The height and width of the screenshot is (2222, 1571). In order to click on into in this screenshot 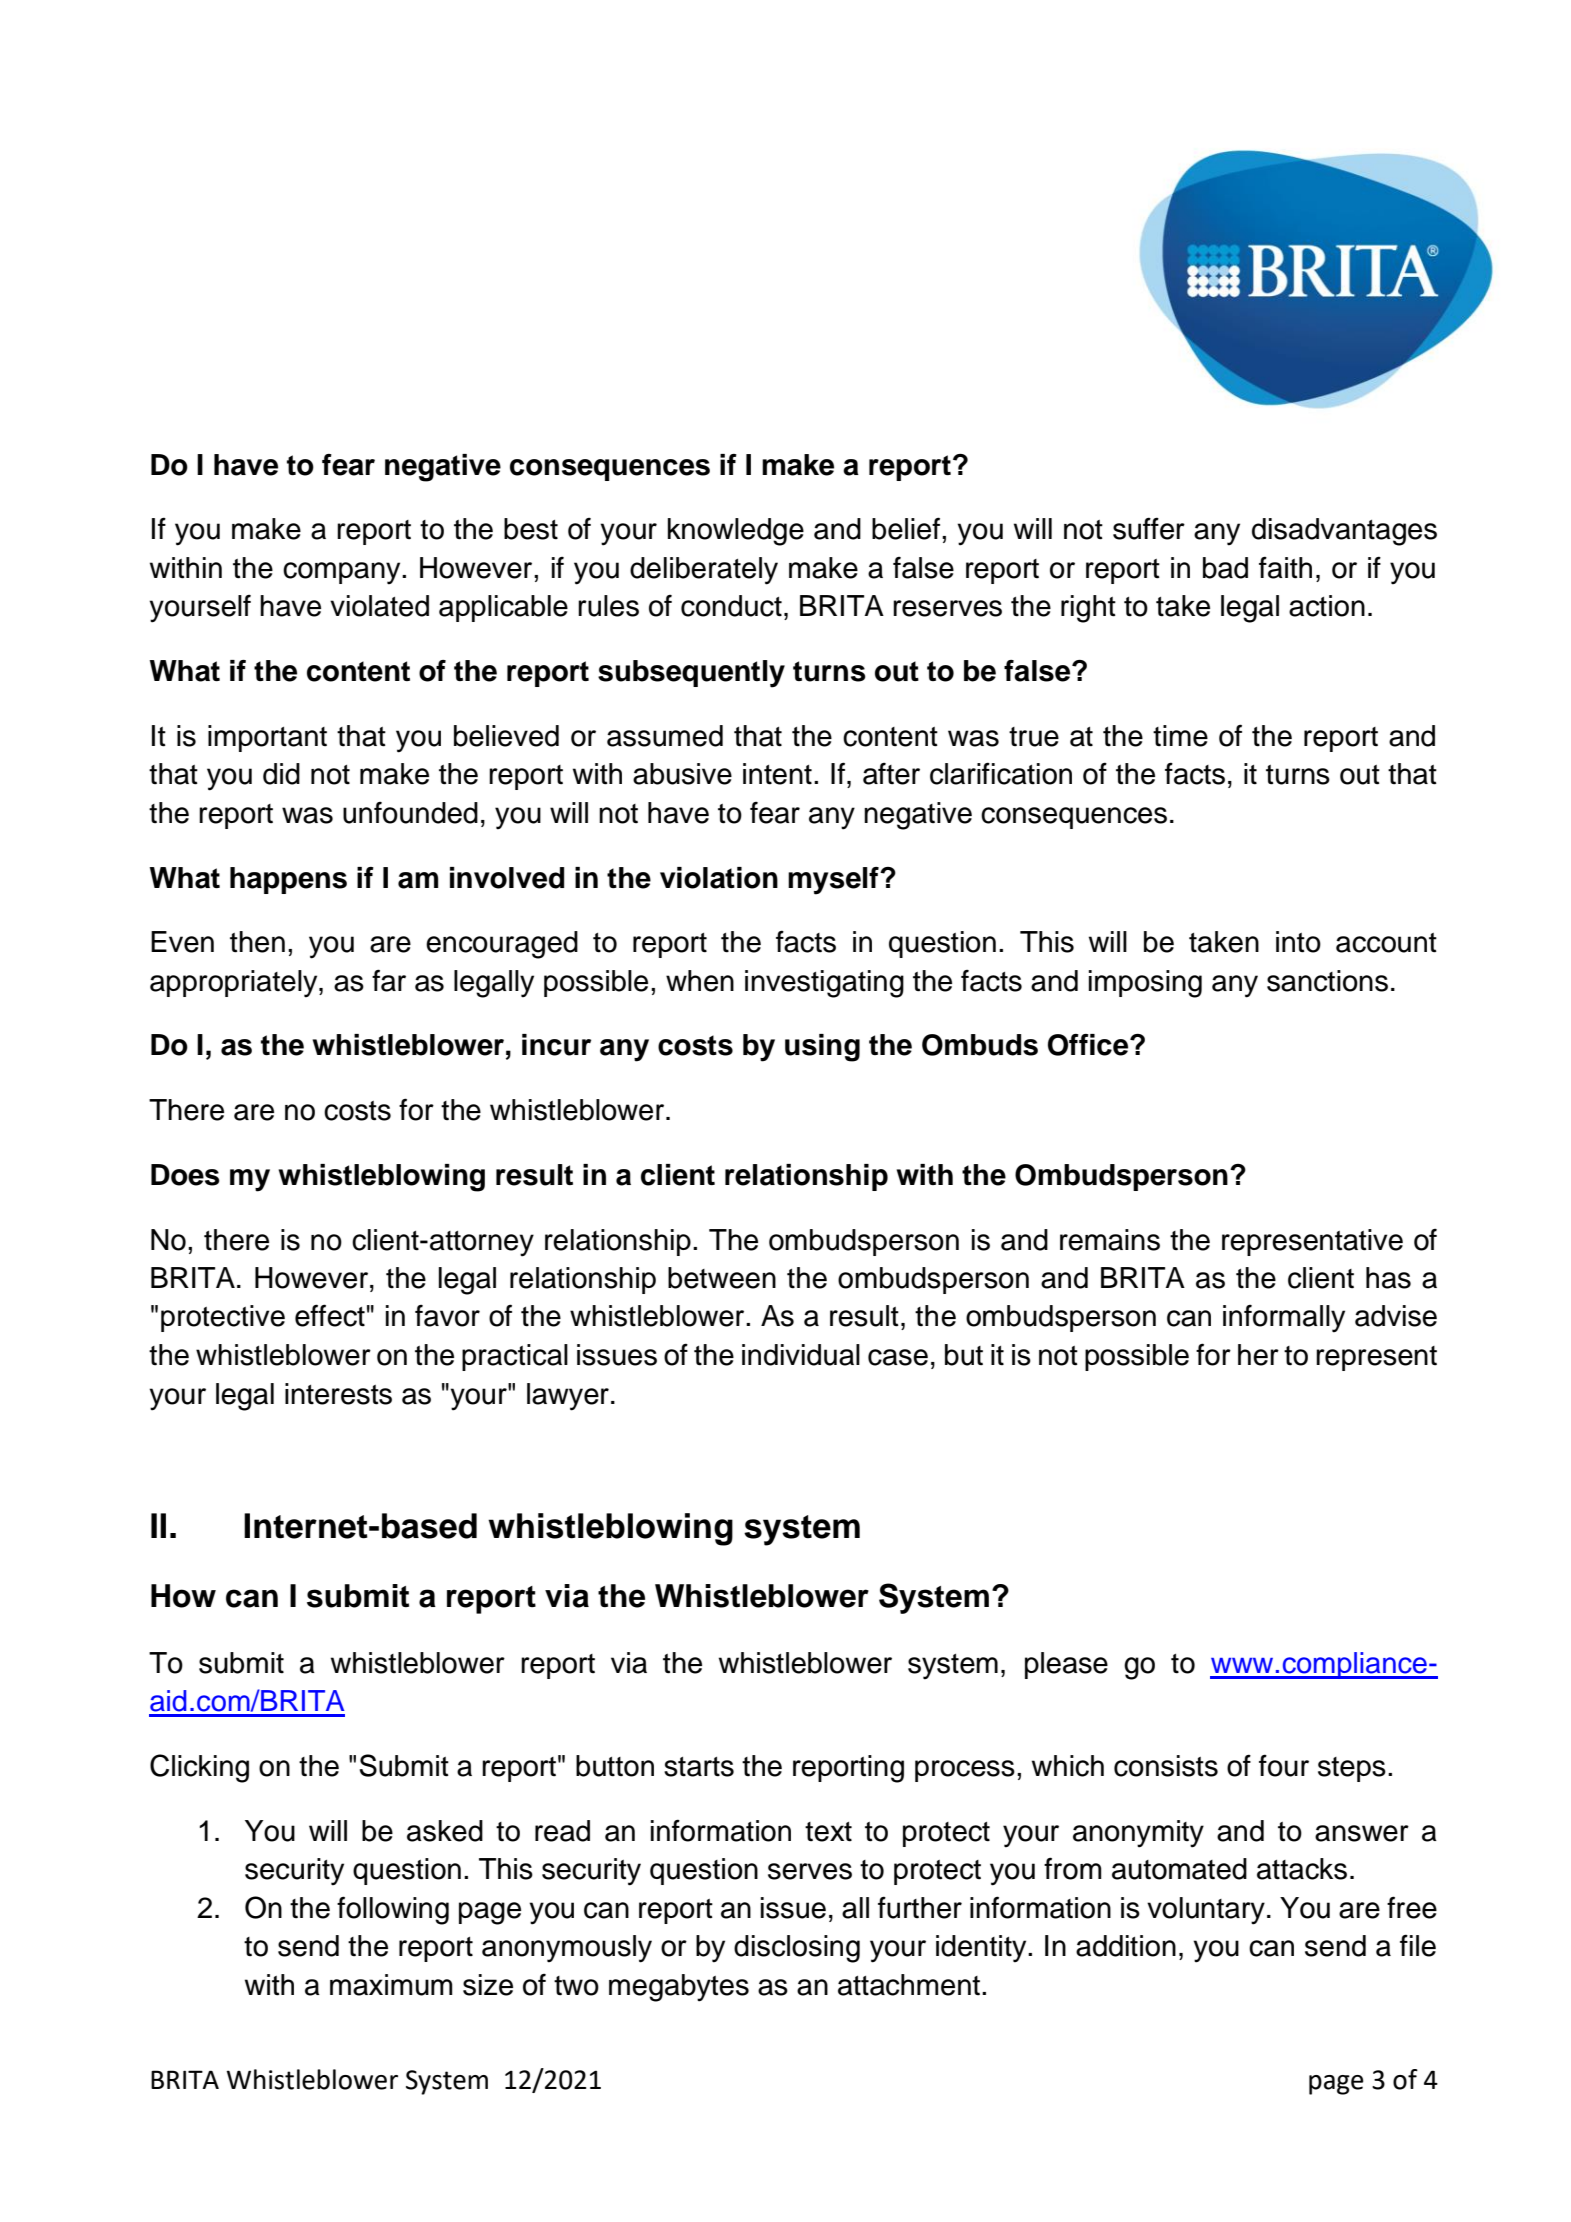, I will do `click(1298, 942)`.
